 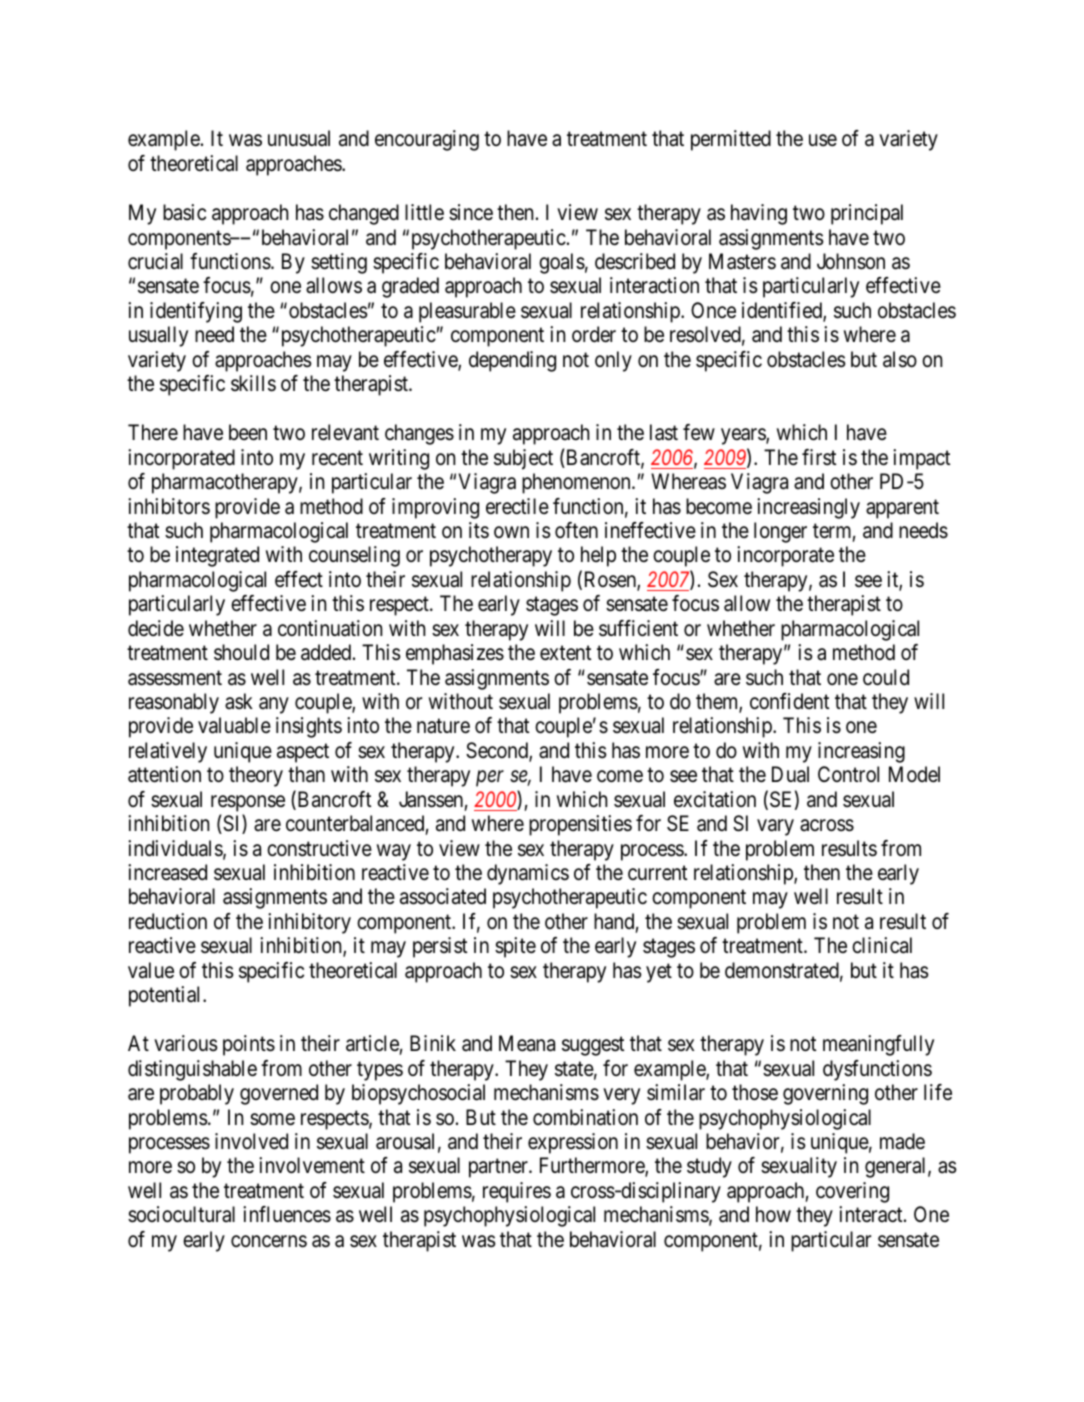 What do you see at coordinates (517, 506) in the page?
I see `erectile` at bounding box center [517, 506].
